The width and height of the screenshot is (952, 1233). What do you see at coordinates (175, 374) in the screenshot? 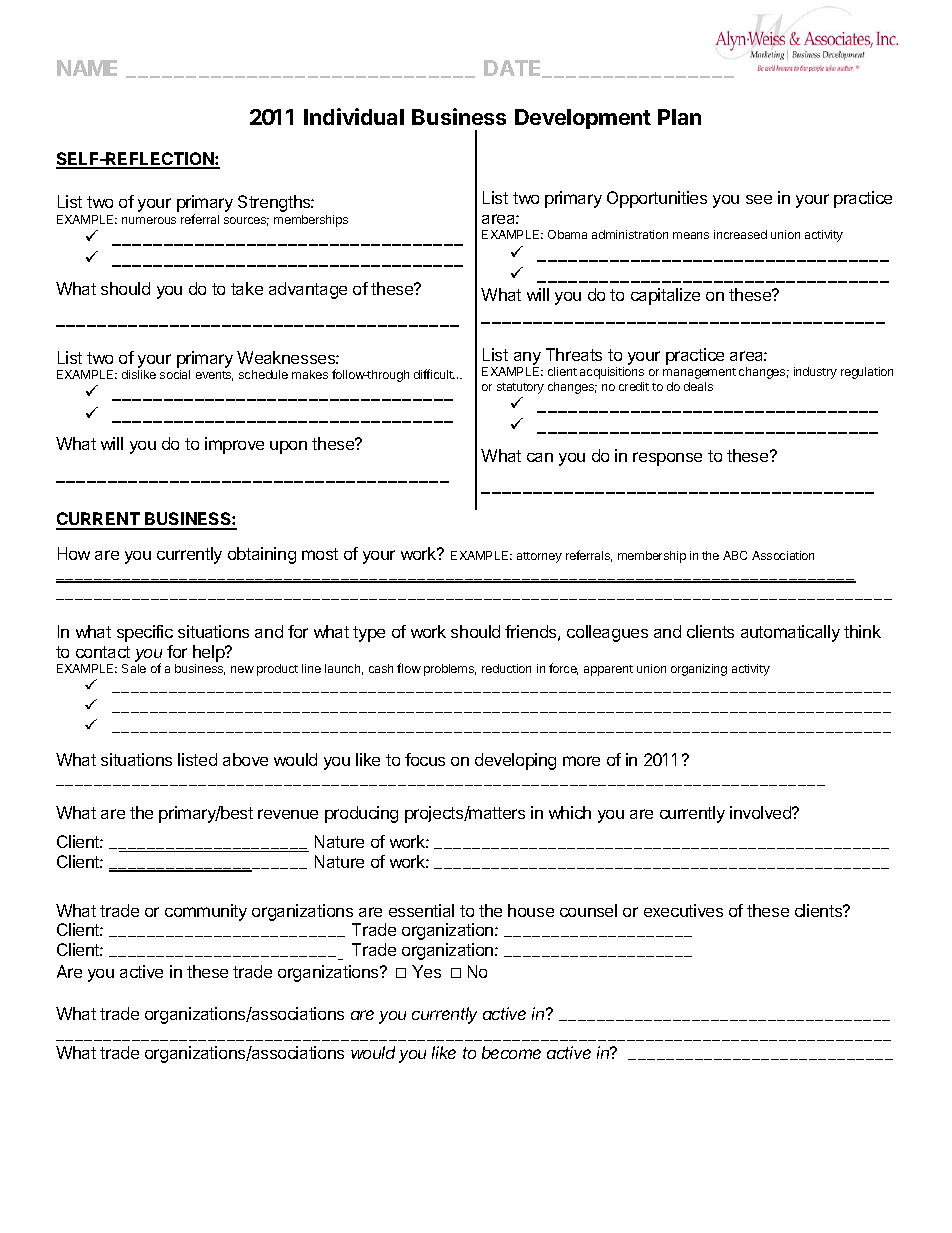
I see `social` at bounding box center [175, 374].
